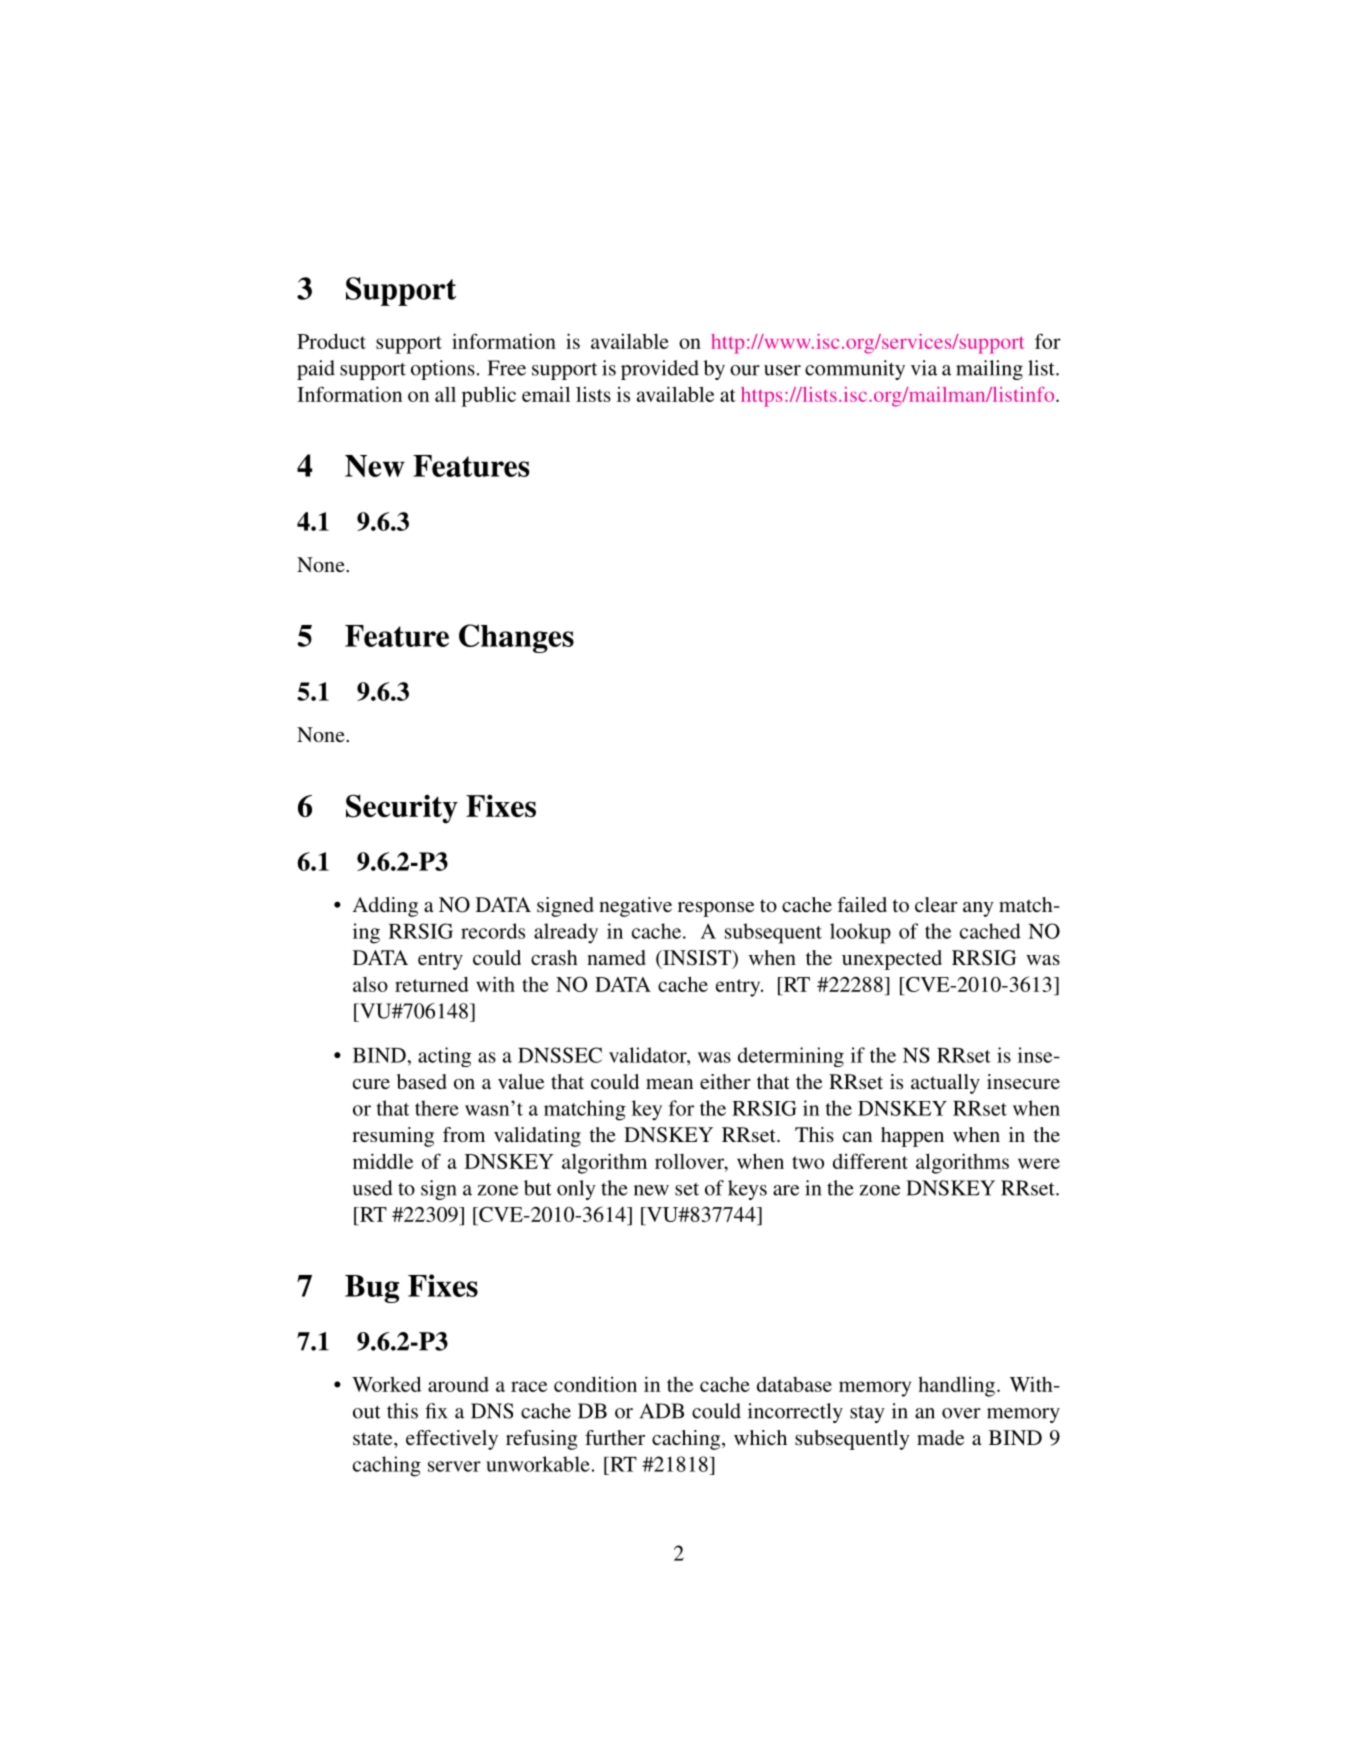 The image size is (1359, 1759). Describe the element at coordinates (662, 1411) in the screenshot. I see `ADB` at that location.
